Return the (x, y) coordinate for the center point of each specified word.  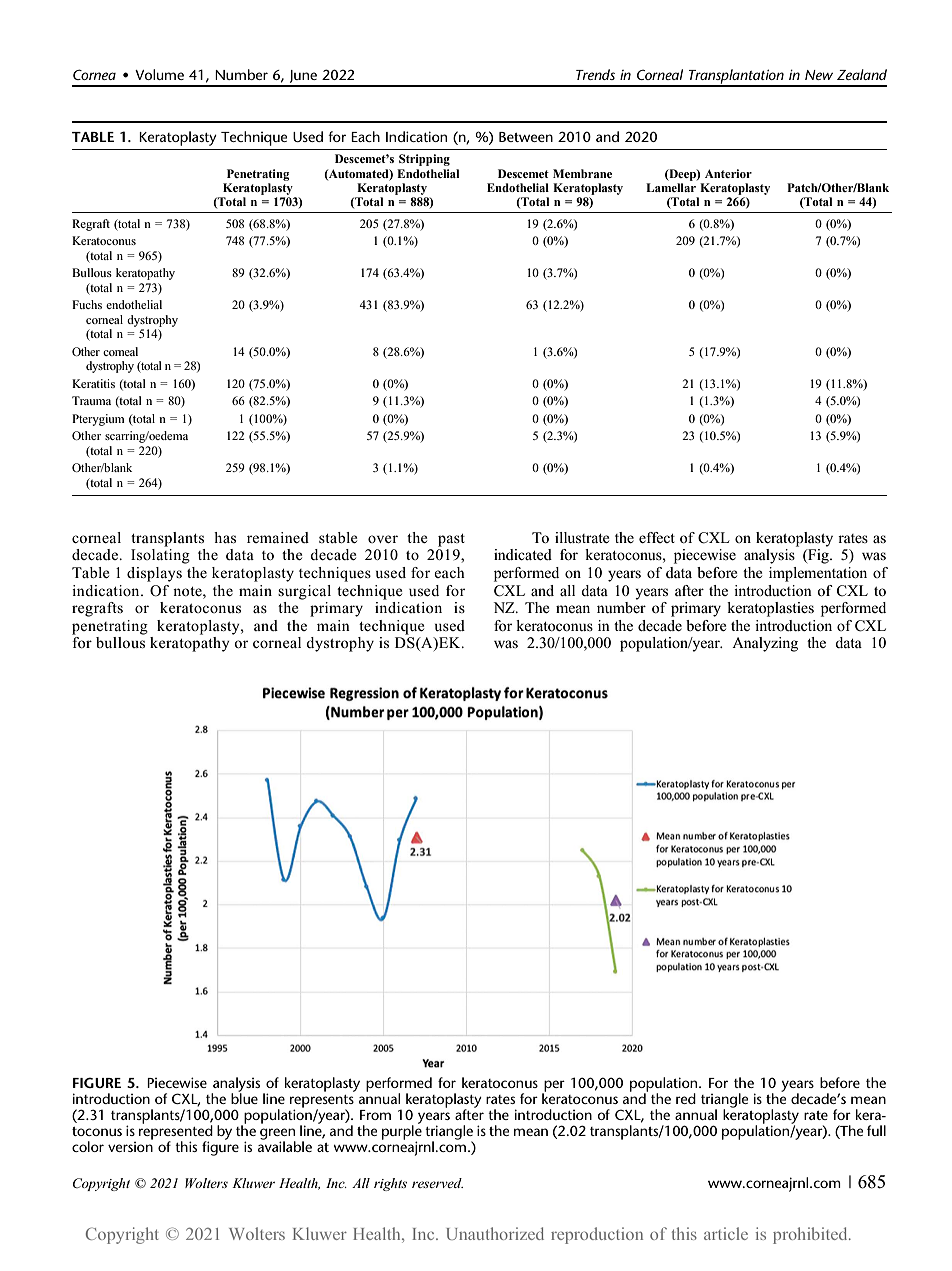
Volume (159, 74)
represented (176, 1132)
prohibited (811, 1235)
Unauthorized (495, 1233)
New (819, 75)
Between (526, 137)
